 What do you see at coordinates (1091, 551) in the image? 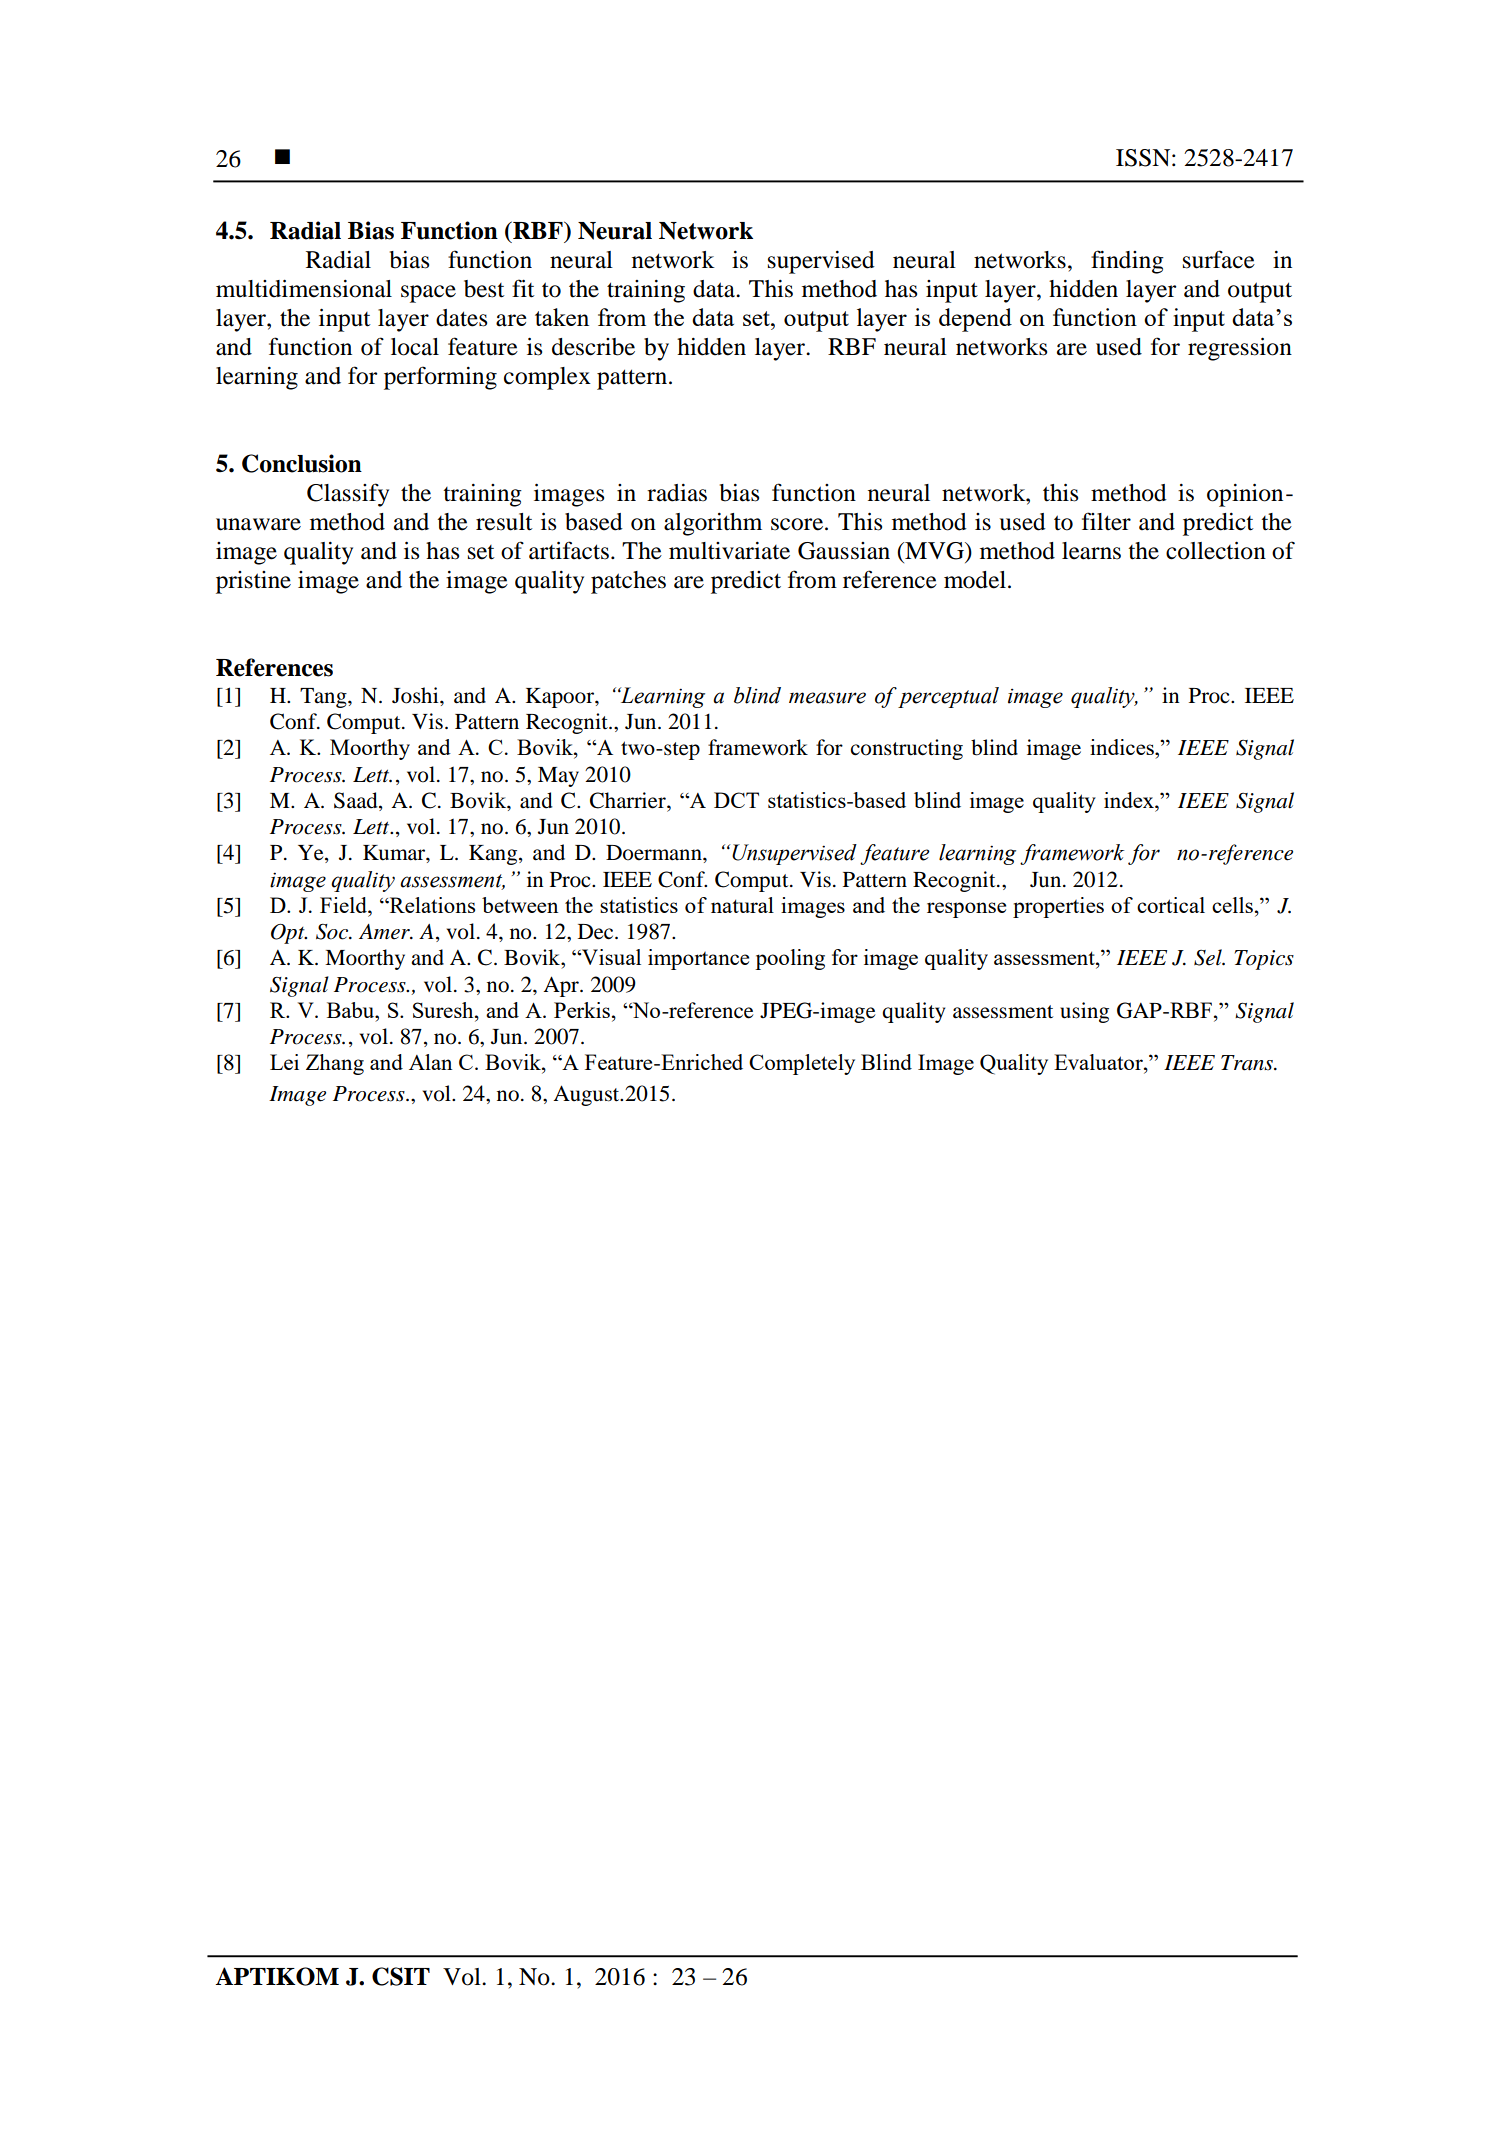
I see `learns` at bounding box center [1091, 551].
